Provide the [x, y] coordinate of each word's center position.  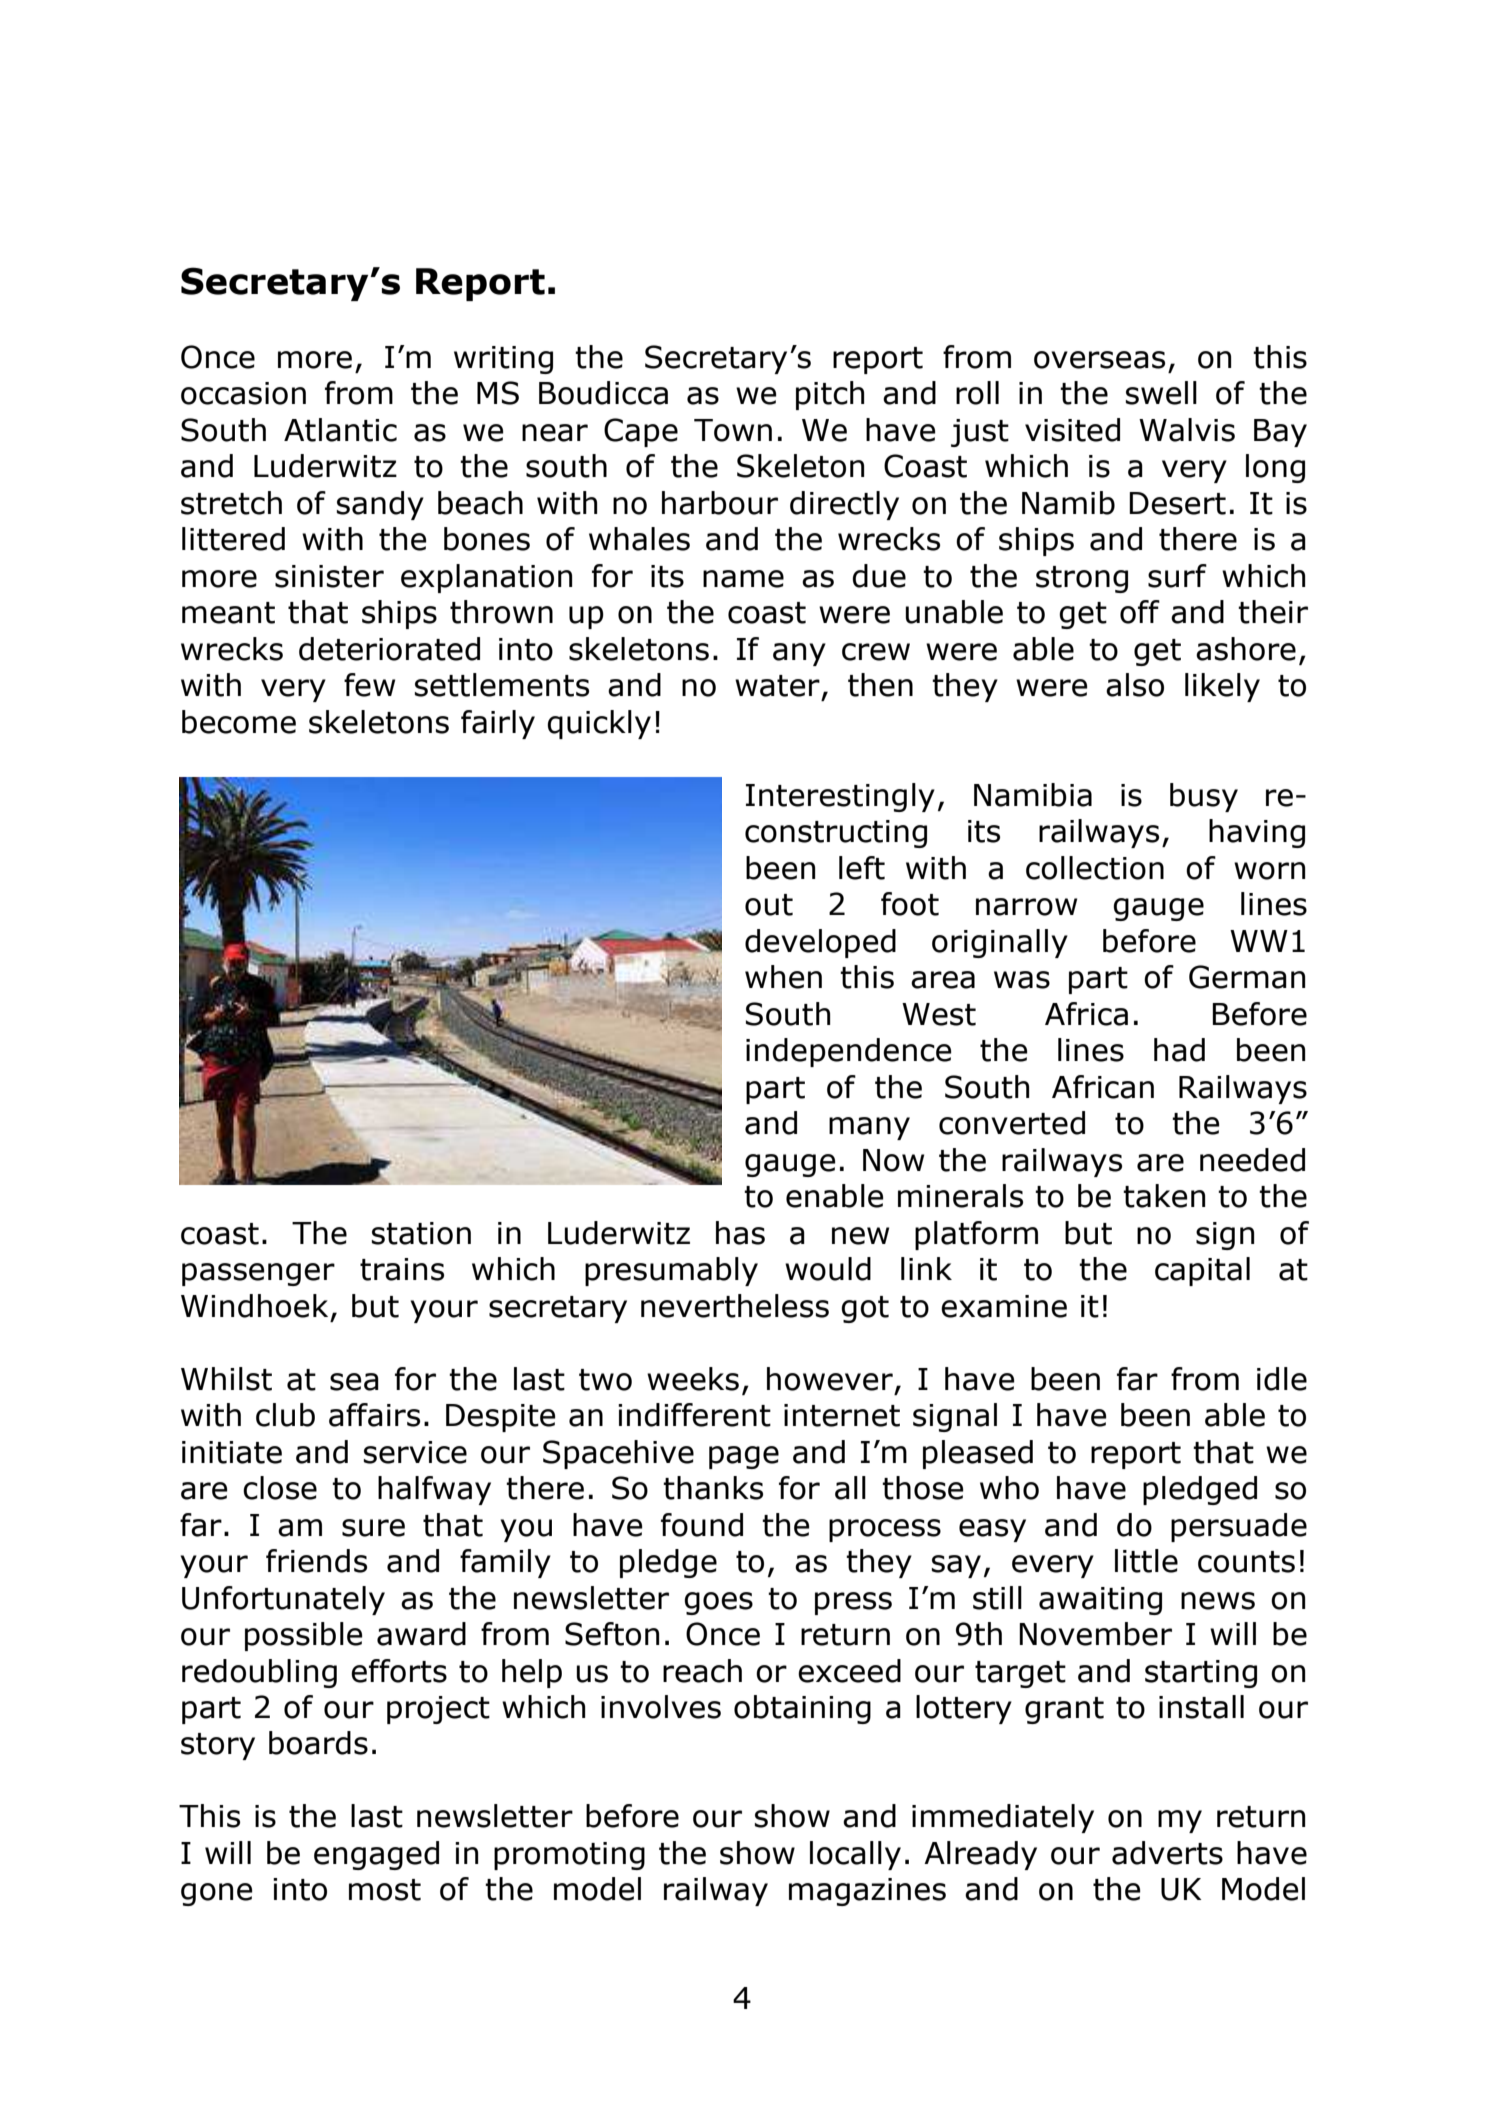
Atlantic [340, 430]
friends [316, 1561]
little [1146, 1561]
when [783, 977]
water [777, 686]
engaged [376, 1855]
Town [733, 430]
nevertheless [735, 1306]
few [369, 685]
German [1247, 977]
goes [718, 1603]
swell [1161, 393]
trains [402, 1269]
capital [1202, 1271]
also [1135, 685]
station [421, 1233]
